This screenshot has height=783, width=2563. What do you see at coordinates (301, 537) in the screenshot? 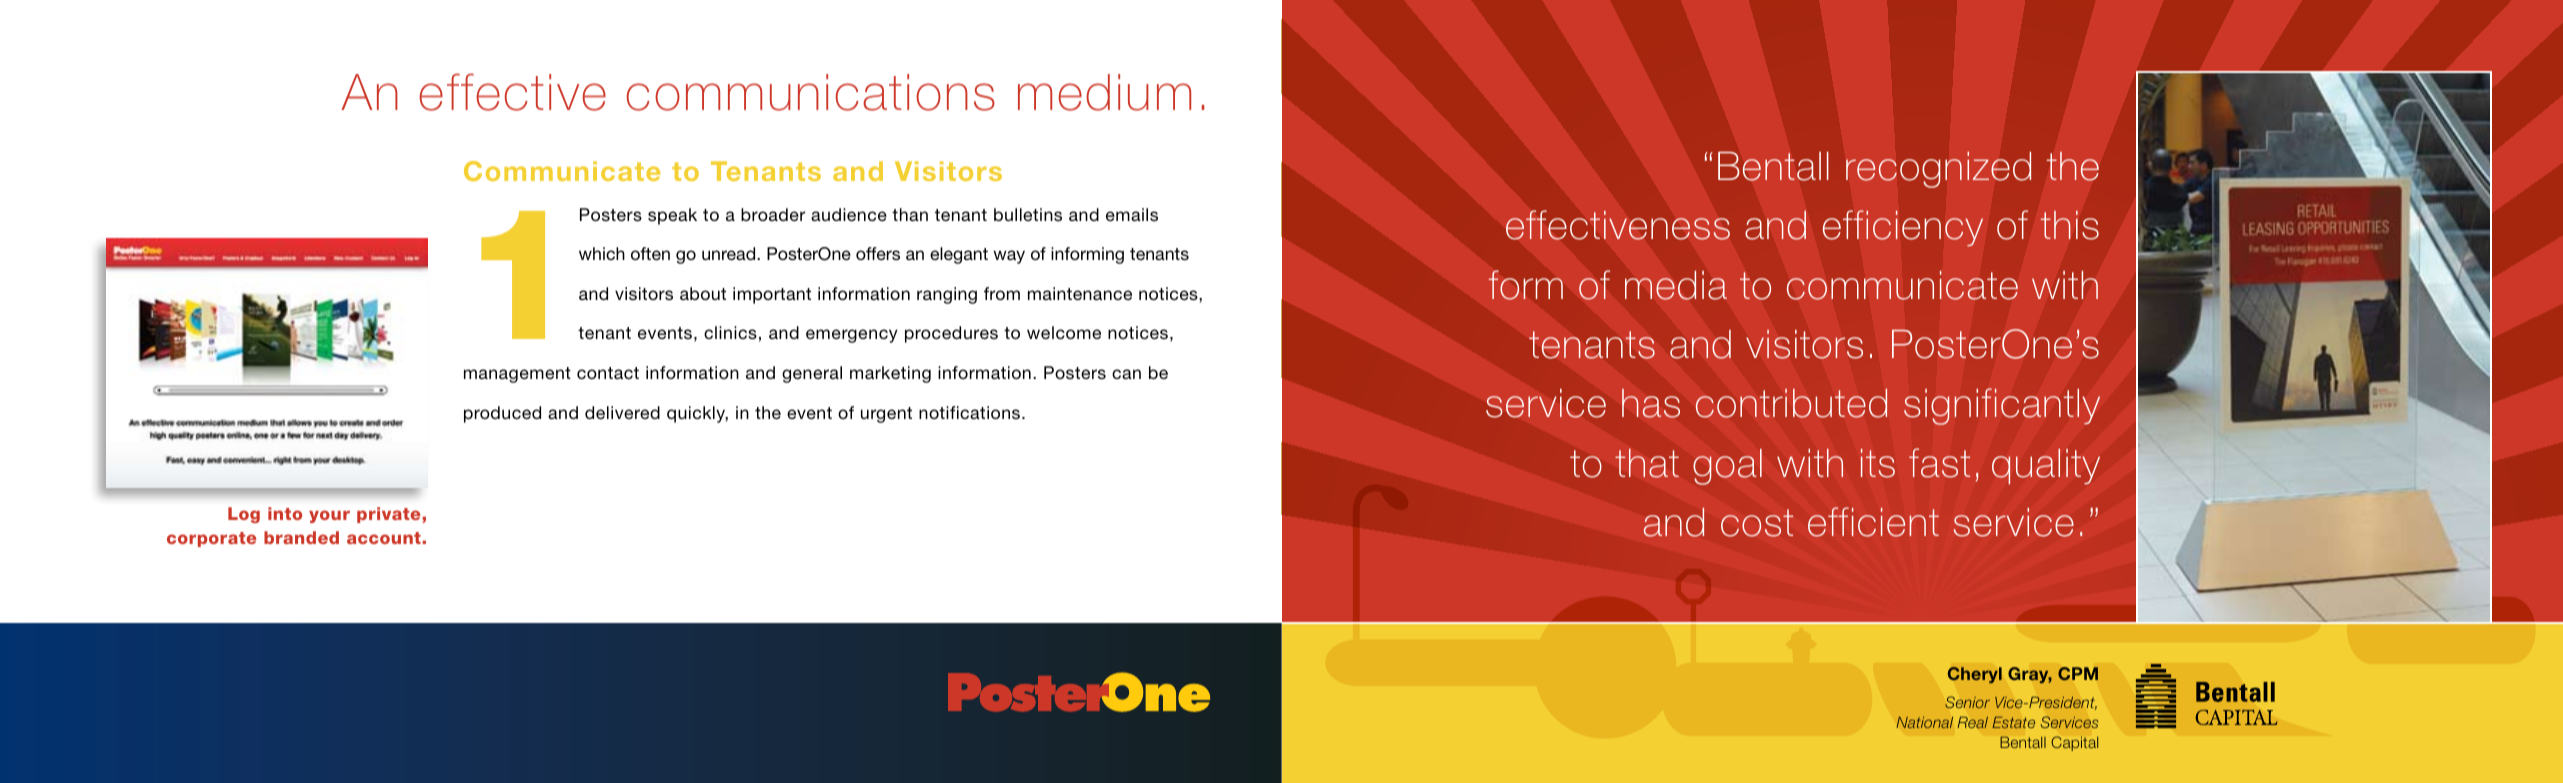
I see `branded` at bounding box center [301, 537].
